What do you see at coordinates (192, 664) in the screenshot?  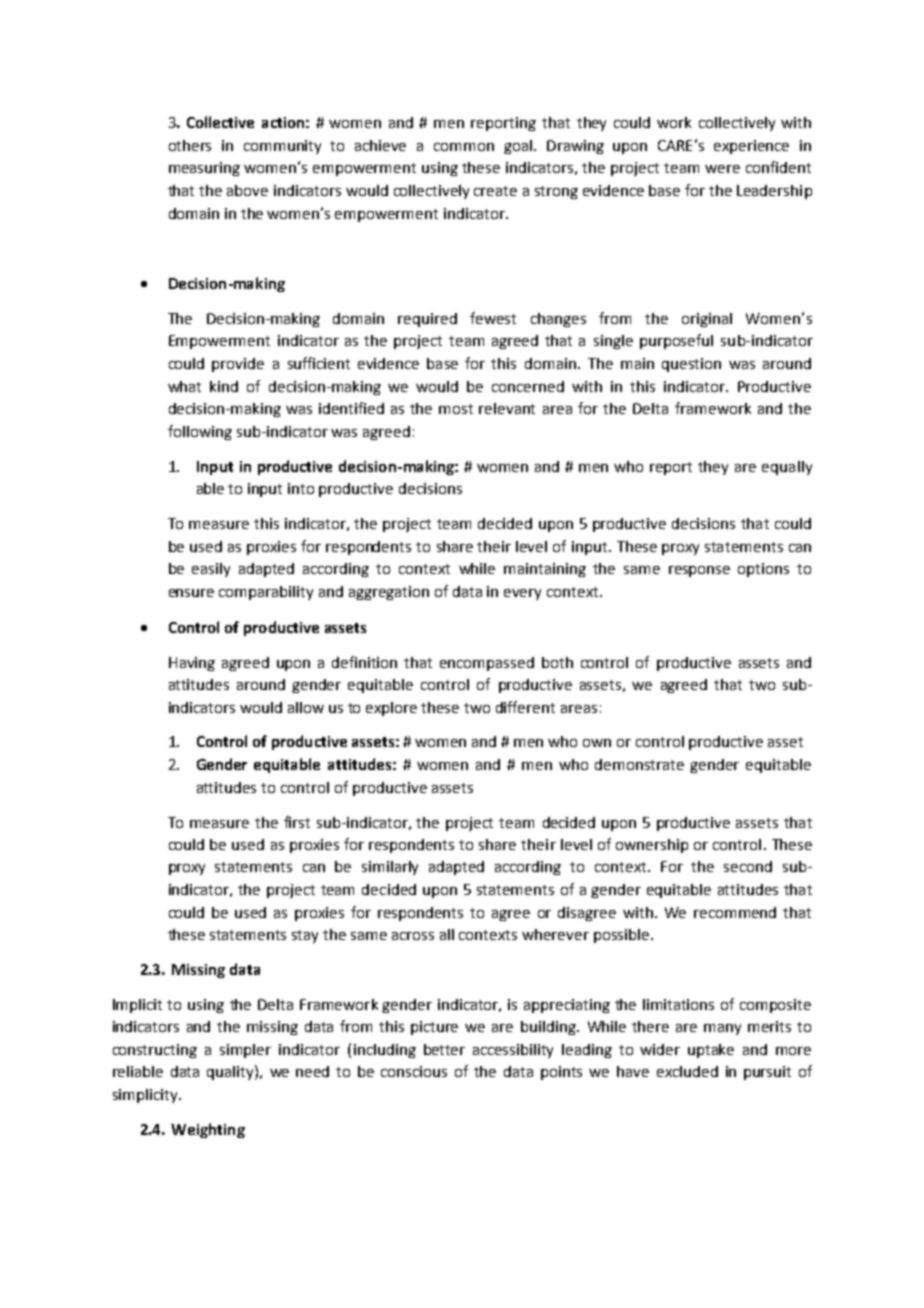 I see `Having` at bounding box center [192, 664].
